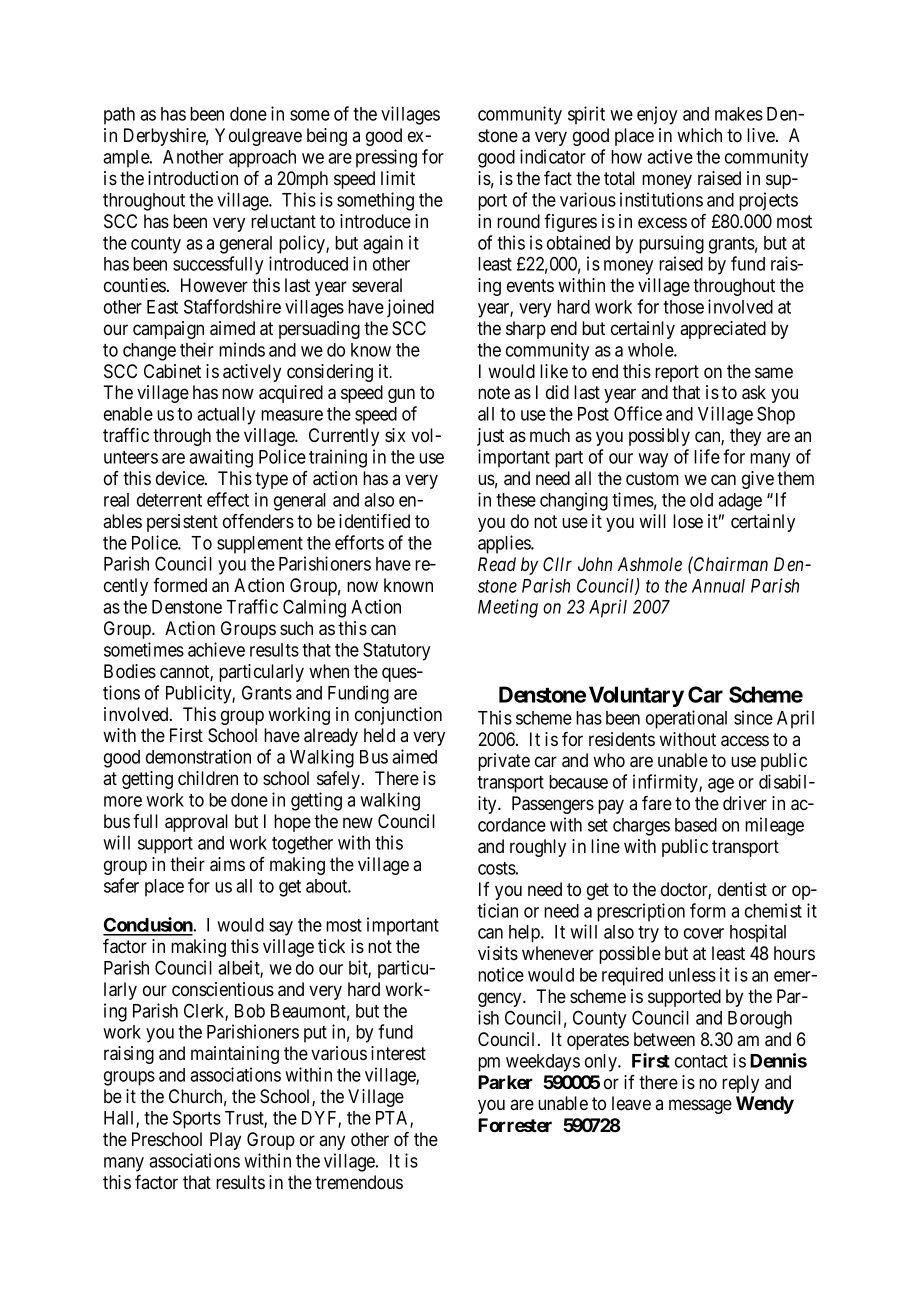  I want to click on which, so click(699, 135).
